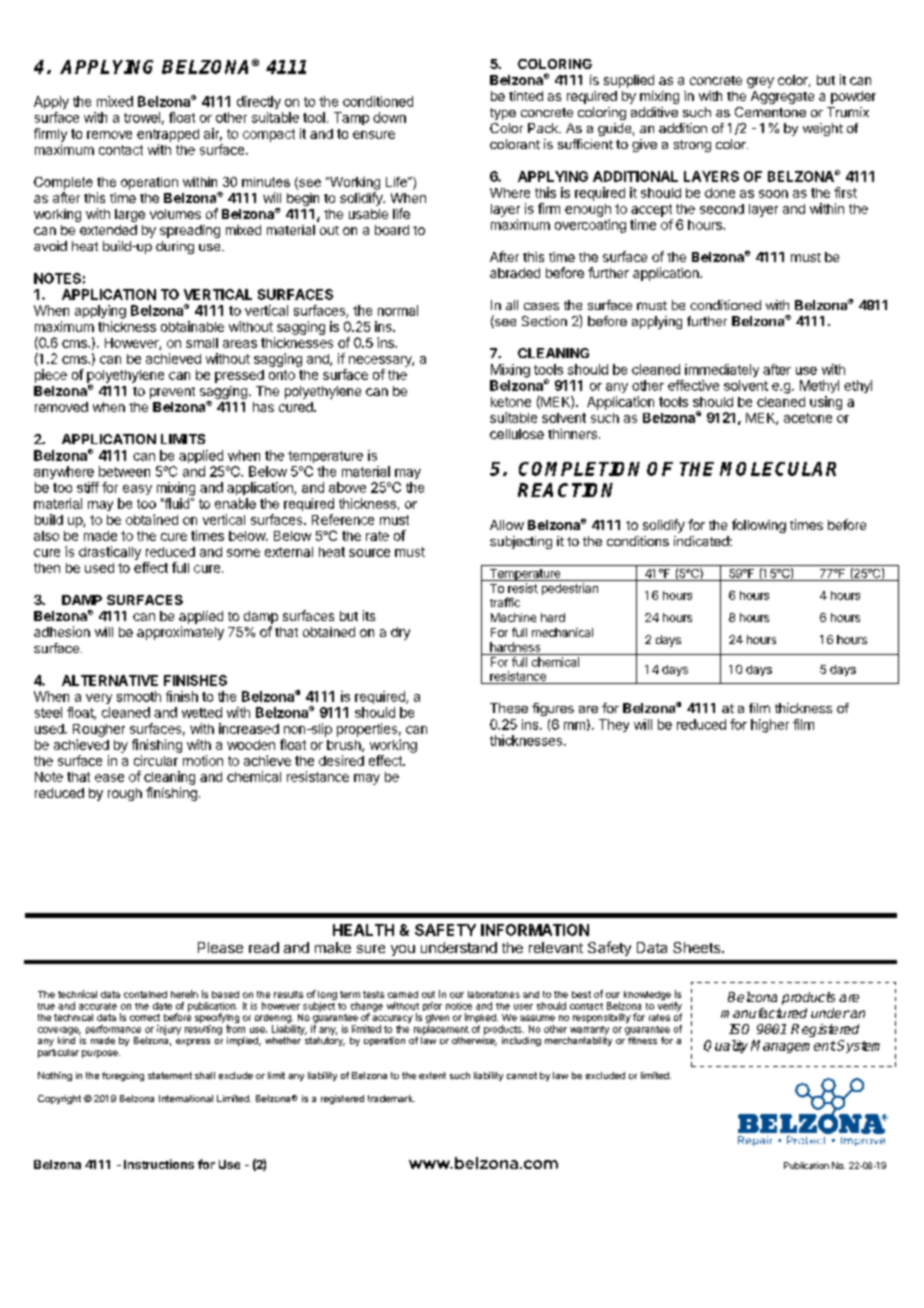 The height and width of the screenshot is (1308, 924). What do you see at coordinates (159, 1164) in the screenshot?
I see `Instructions` at bounding box center [159, 1164].
